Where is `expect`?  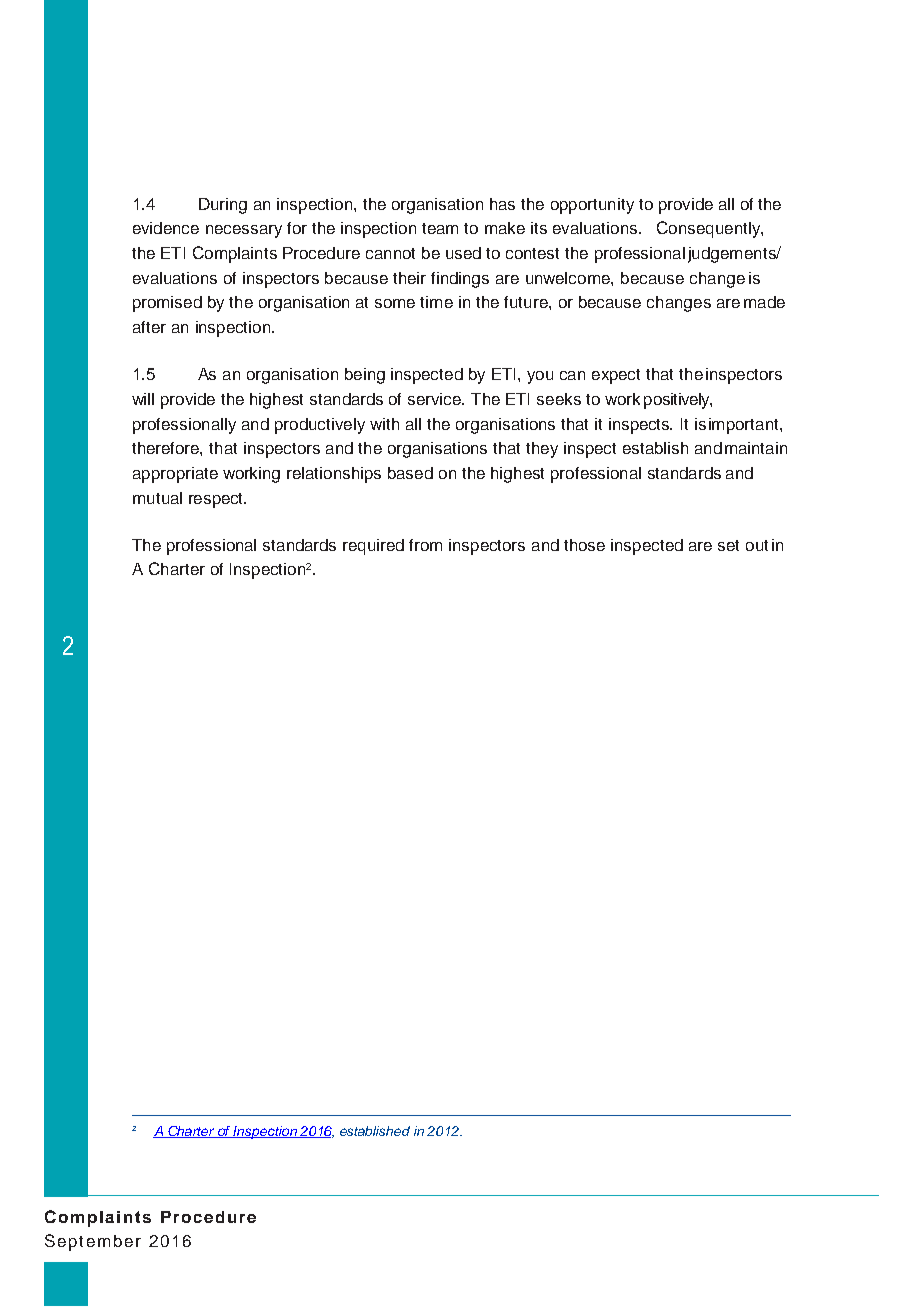 expect is located at coordinates (616, 376).
